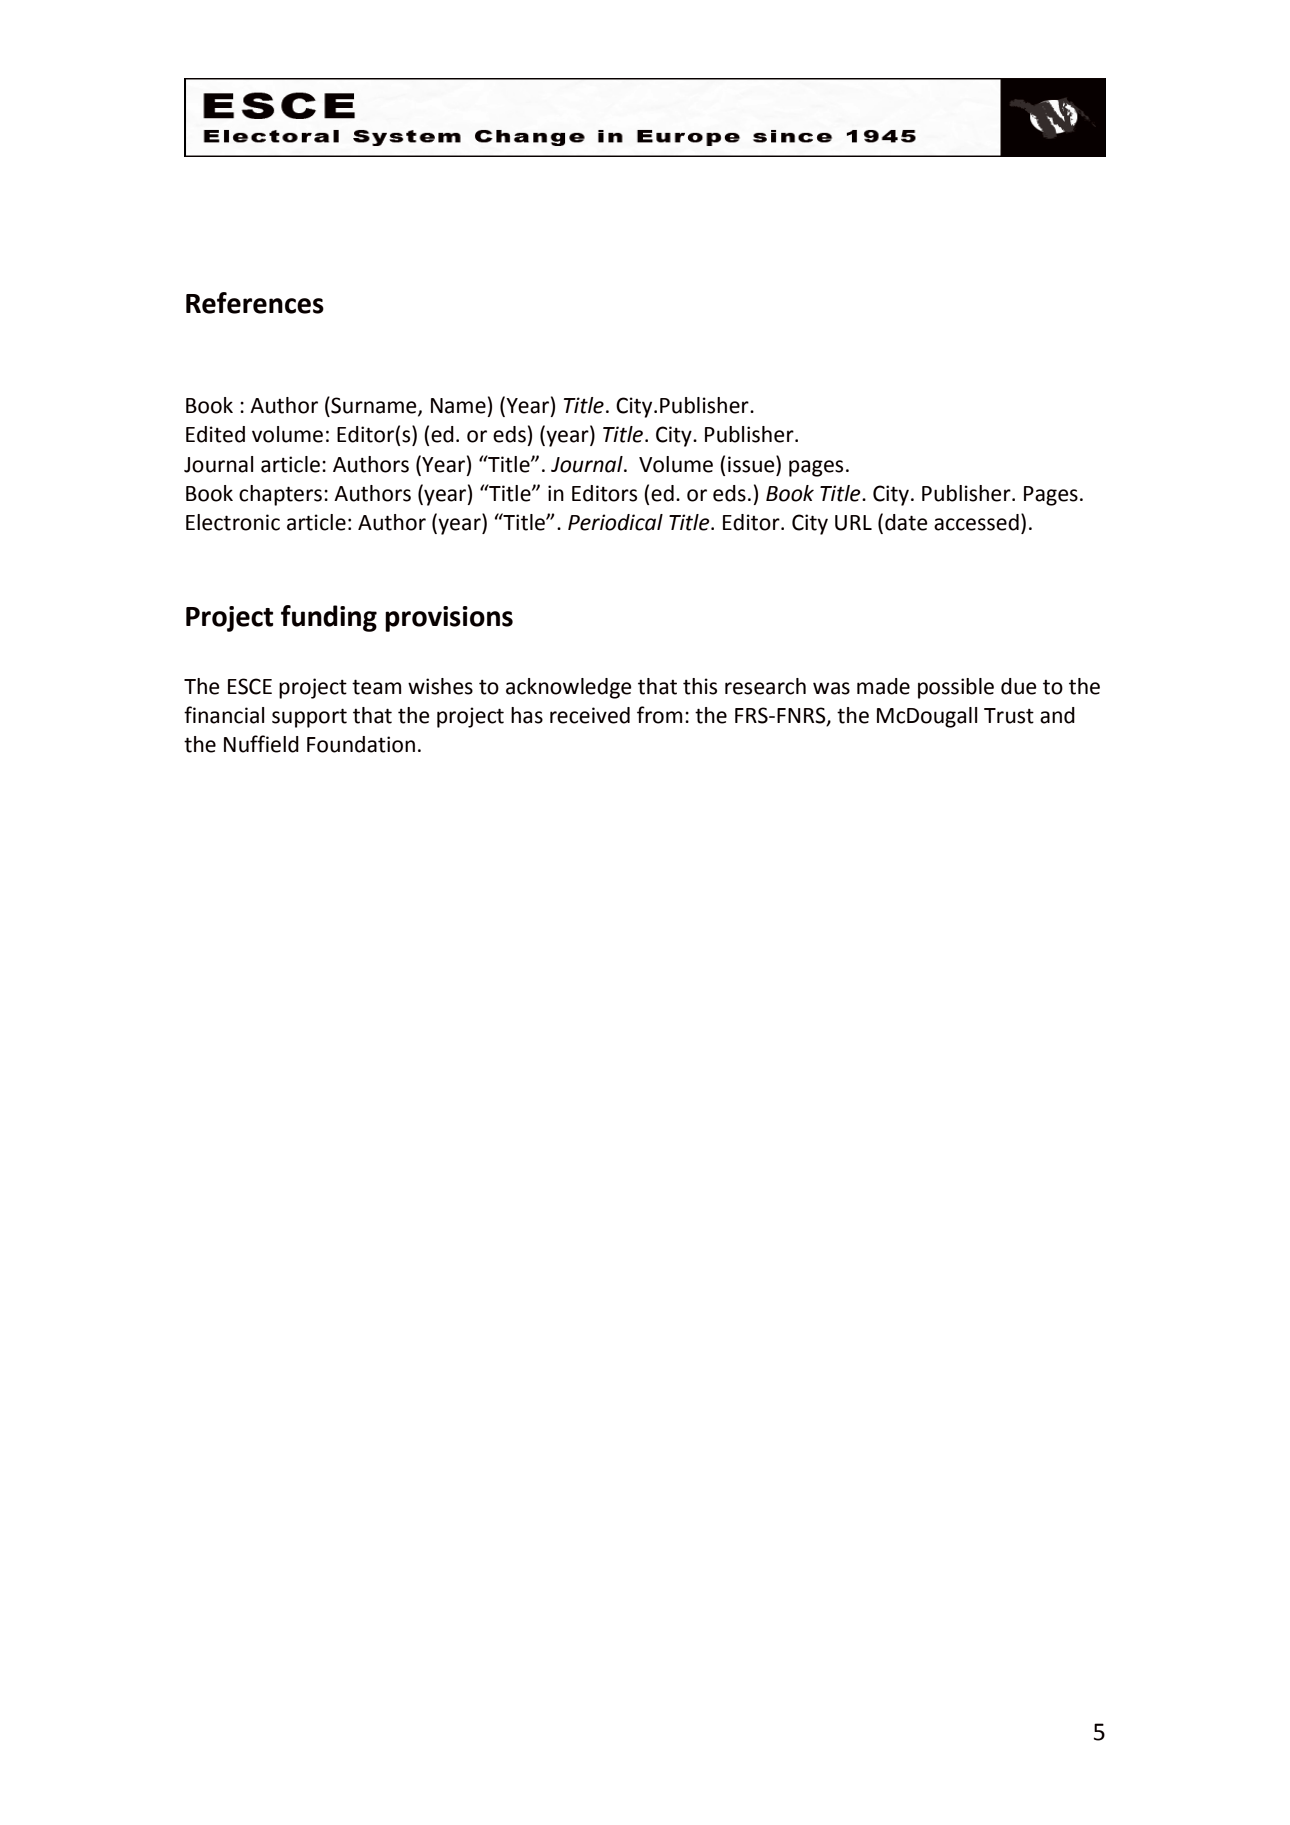 This screenshot has width=1290, height=1825. I want to click on support, so click(309, 718).
